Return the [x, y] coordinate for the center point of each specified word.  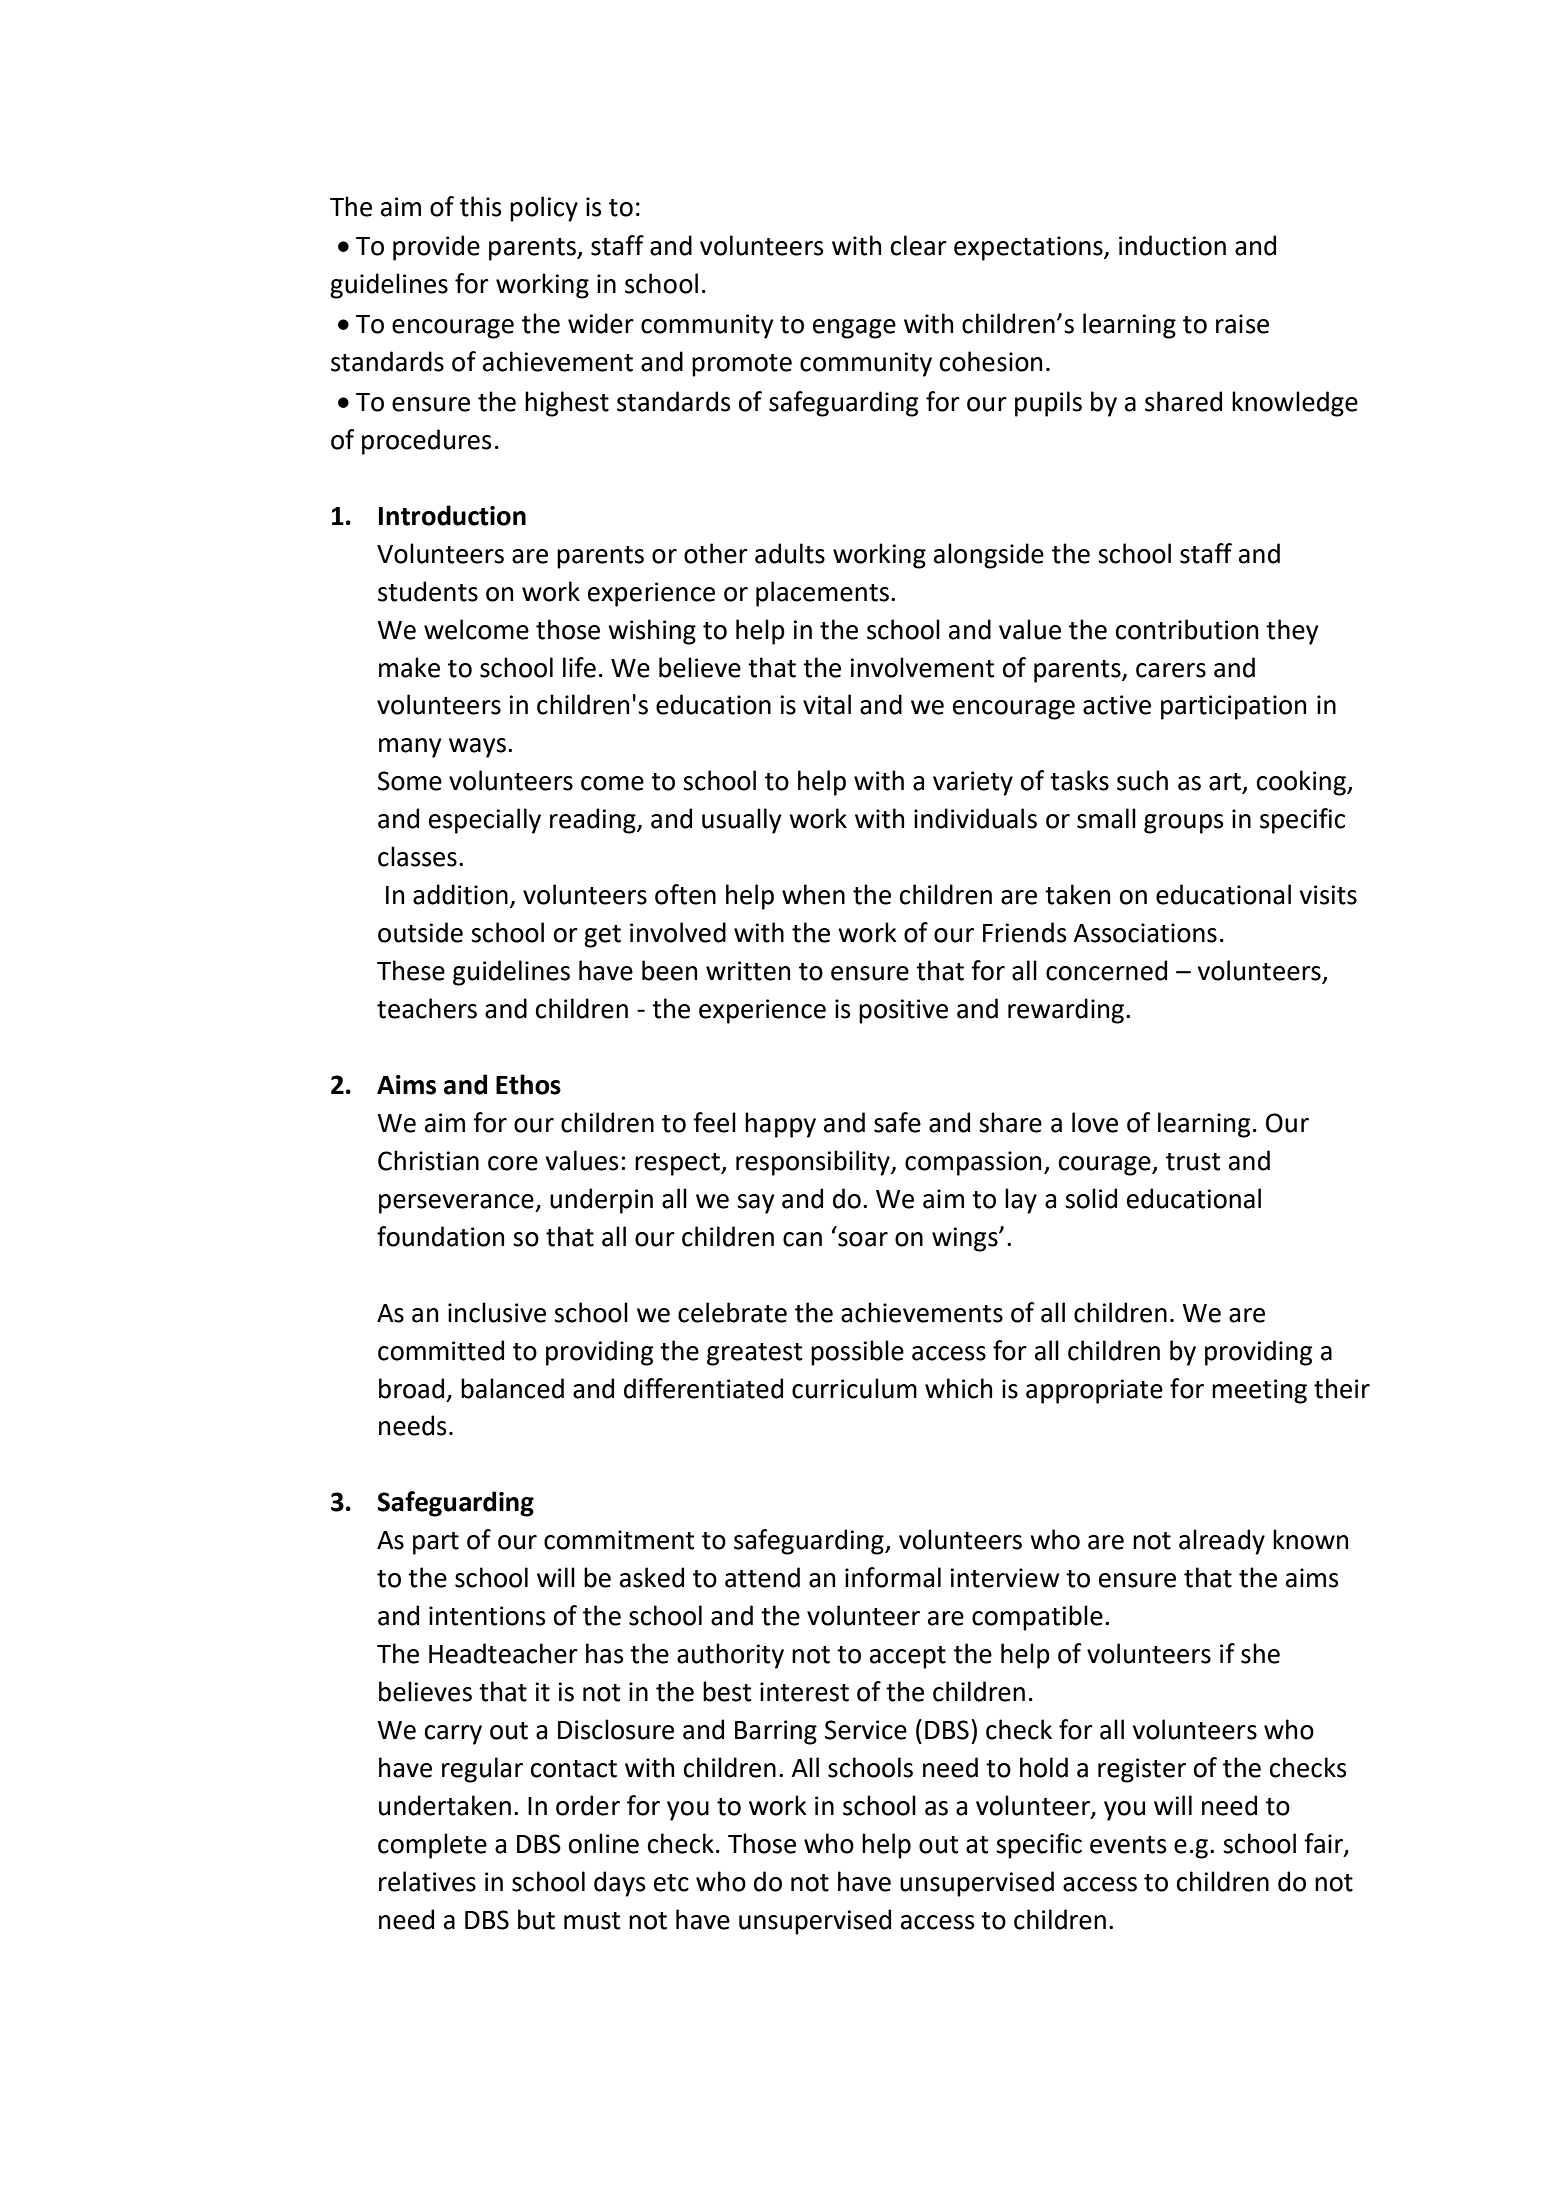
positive [903, 1011]
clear [919, 245]
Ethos [528, 1084]
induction [1172, 245]
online [604, 1843]
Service [866, 1730]
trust [1193, 1162]
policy [544, 209]
